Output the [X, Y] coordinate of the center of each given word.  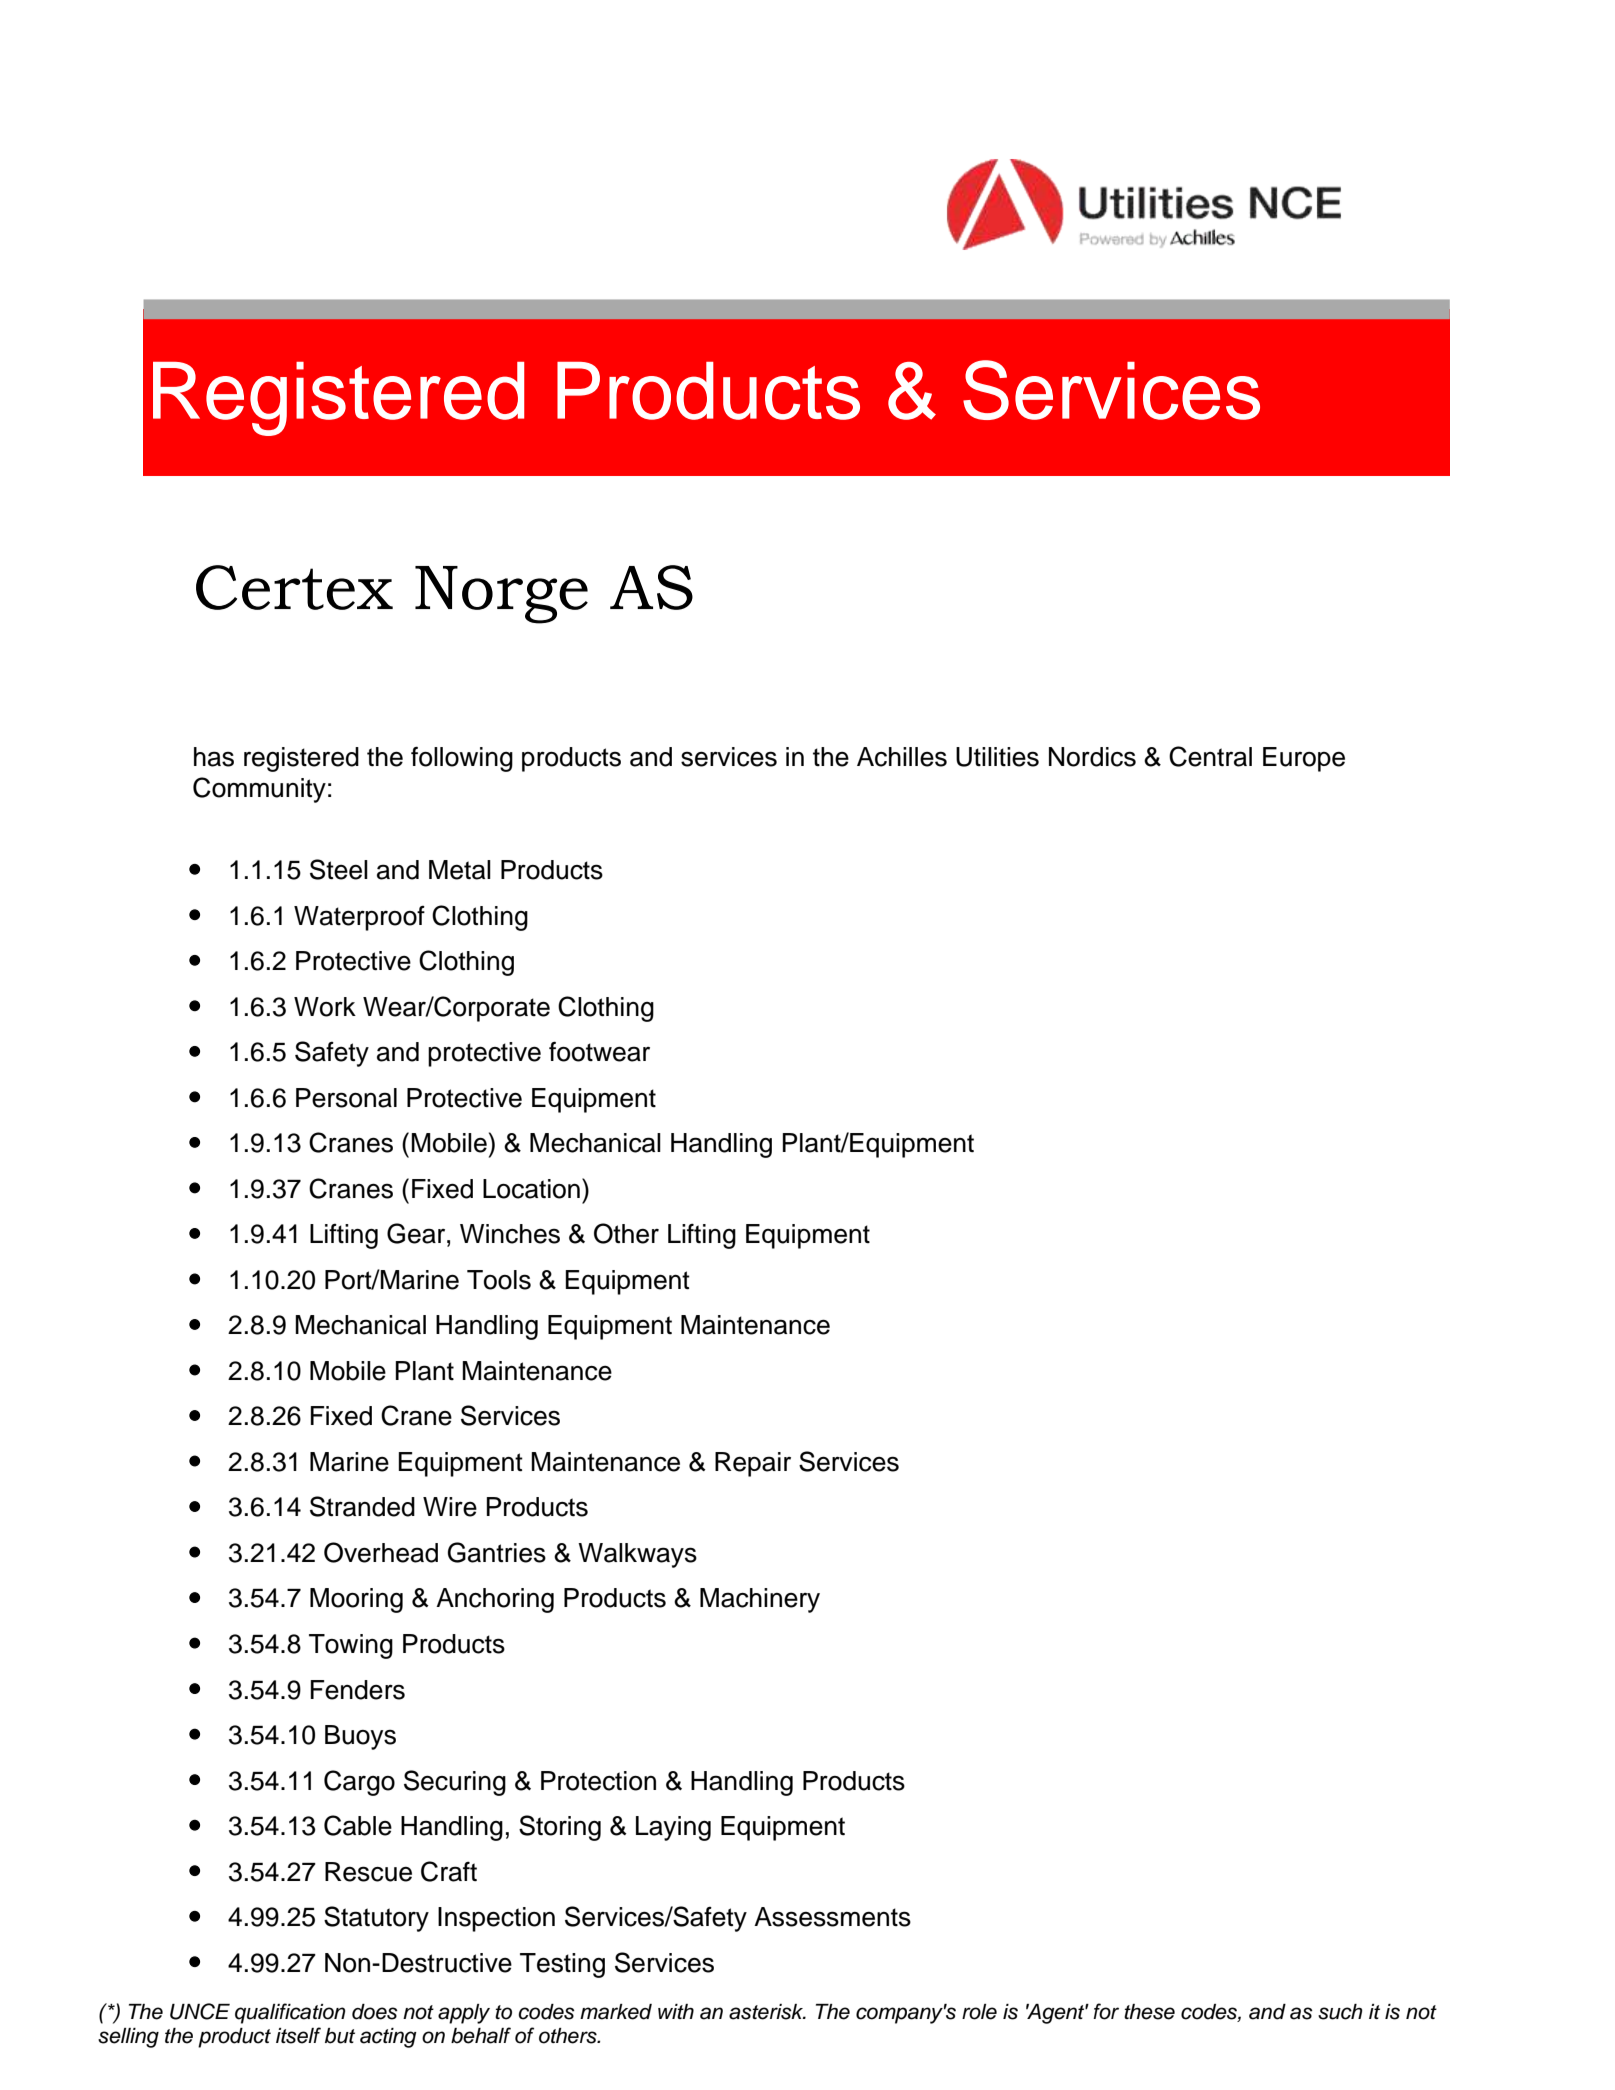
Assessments [832, 1917]
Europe [1304, 759]
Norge [501, 595]
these [1149, 2012]
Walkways [637, 1555]
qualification [290, 2013]
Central [1210, 756]
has [214, 757]
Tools [499, 1280]
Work [325, 1007]
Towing [351, 1646]
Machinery [760, 1600]
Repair [753, 1464]
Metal [460, 870]
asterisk [767, 2012]
